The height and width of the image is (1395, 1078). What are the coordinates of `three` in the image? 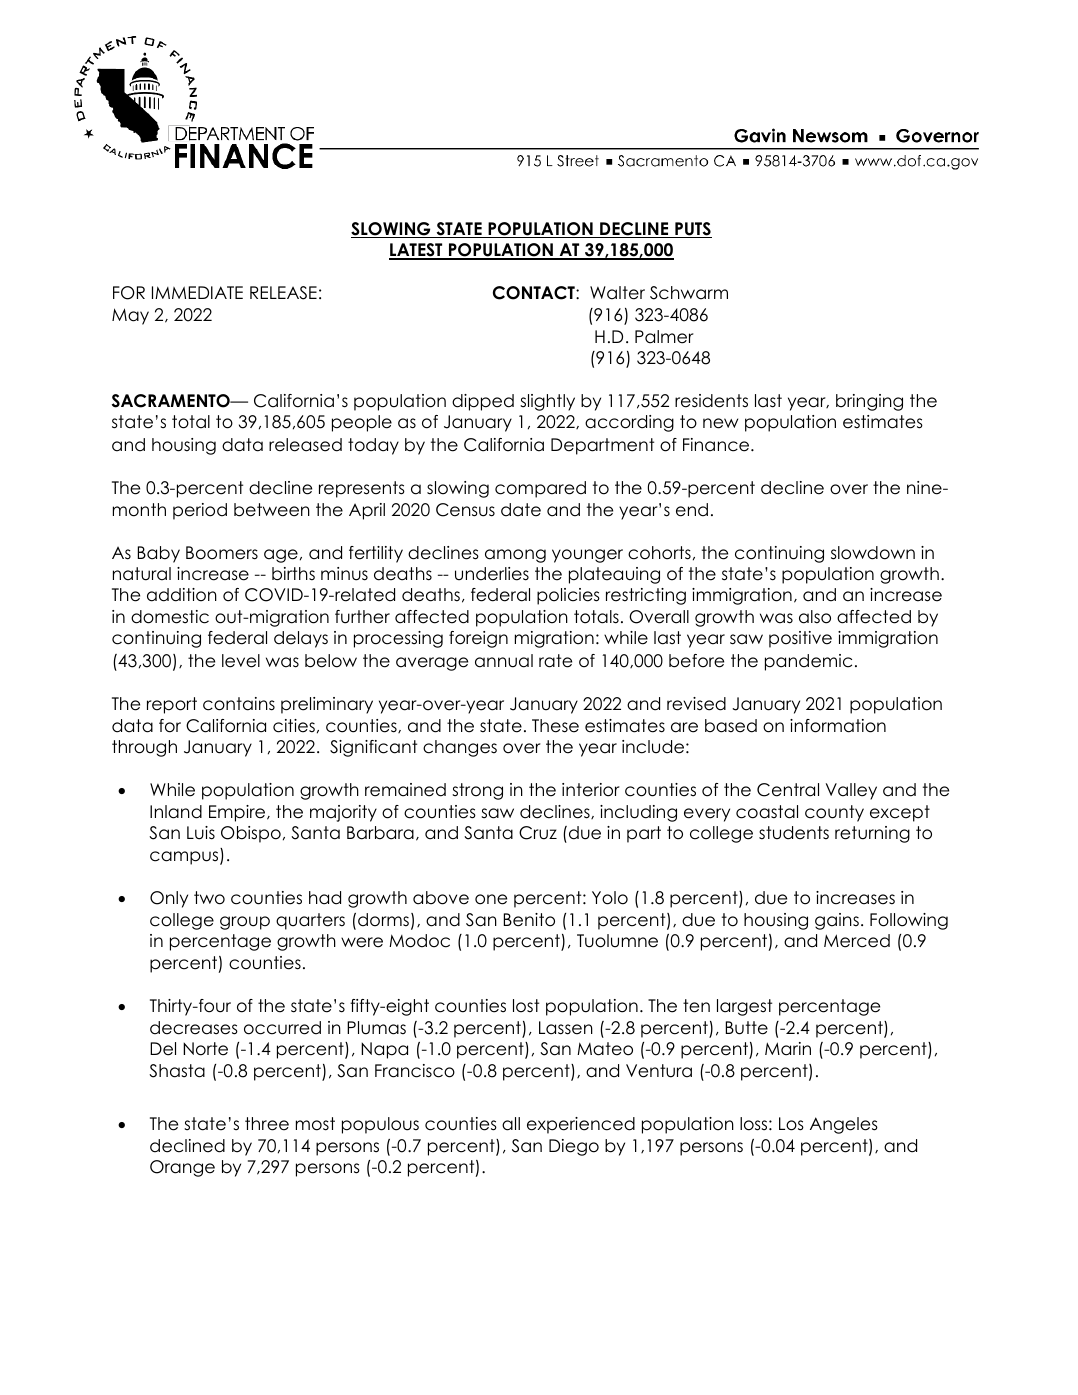 It's located at (267, 1124).
